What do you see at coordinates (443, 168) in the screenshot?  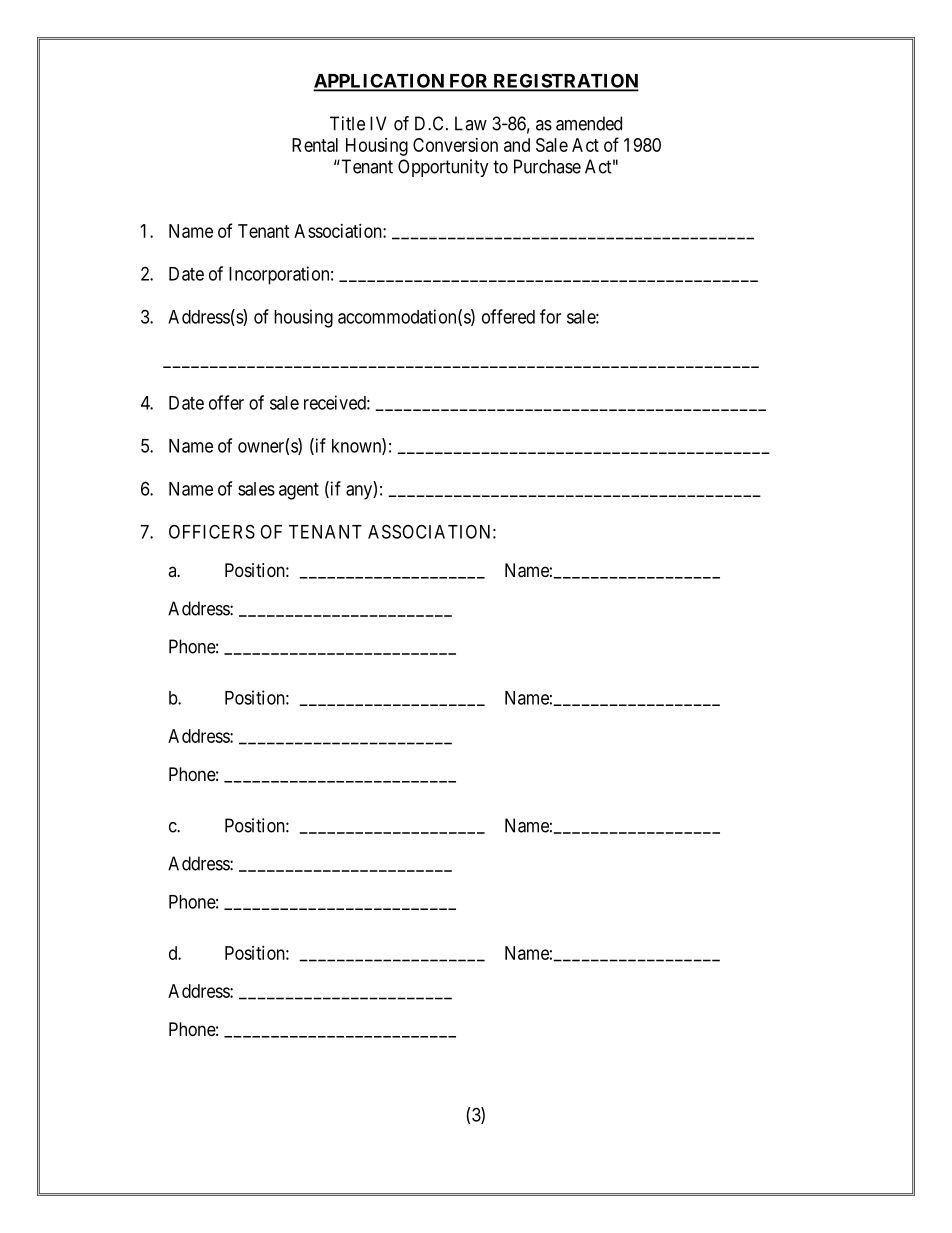 I see `Opportunity` at bounding box center [443, 168].
